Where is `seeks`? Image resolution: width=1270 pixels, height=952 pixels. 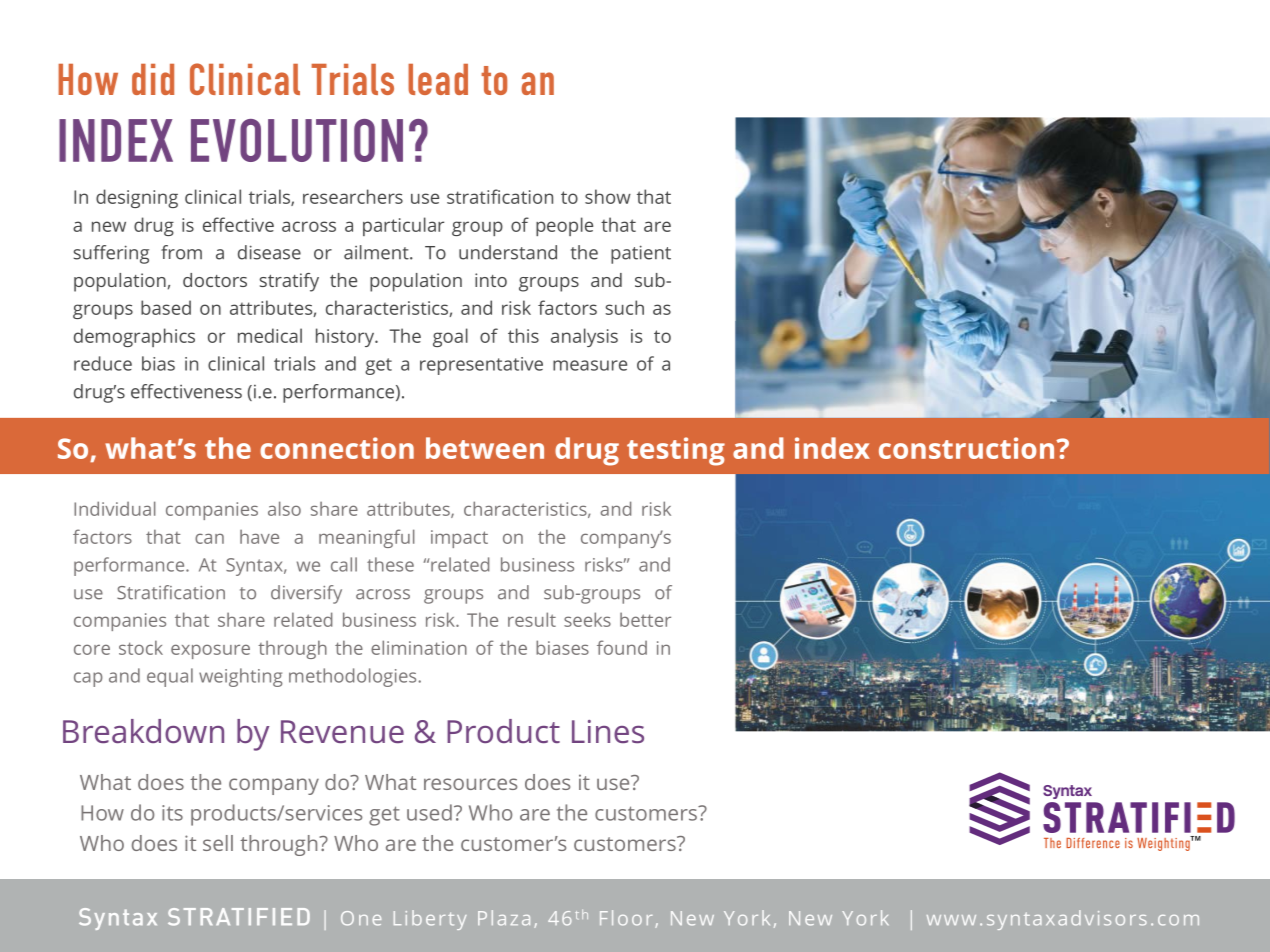 seeks is located at coordinates (587, 619).
